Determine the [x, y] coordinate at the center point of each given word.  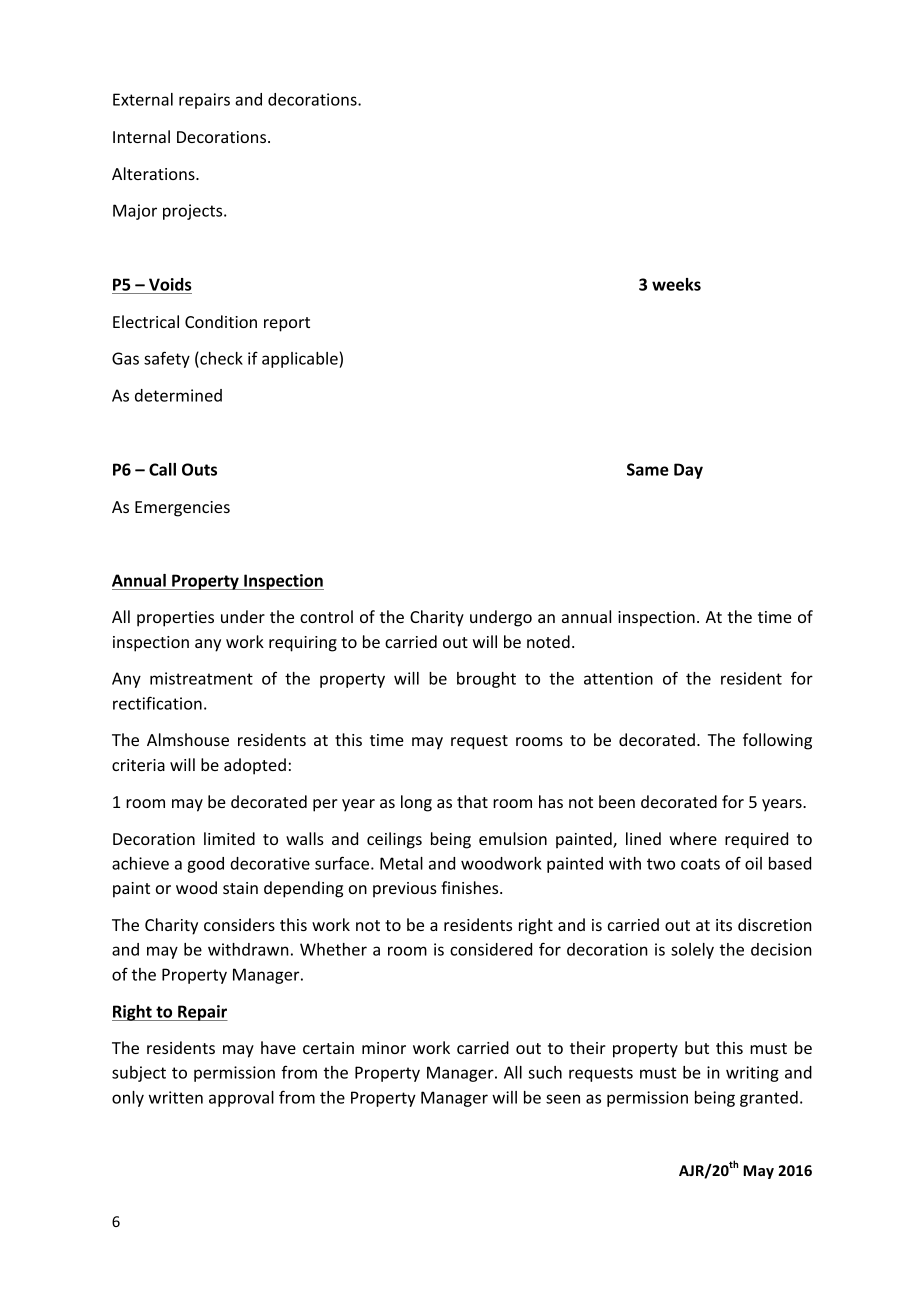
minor [384, 1048]
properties [175, 619]
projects [194, 212]
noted [548, 641]
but [697, 1047]
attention [618, 678]
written [176, 1097]
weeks [676, 284]
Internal [141, 136]
